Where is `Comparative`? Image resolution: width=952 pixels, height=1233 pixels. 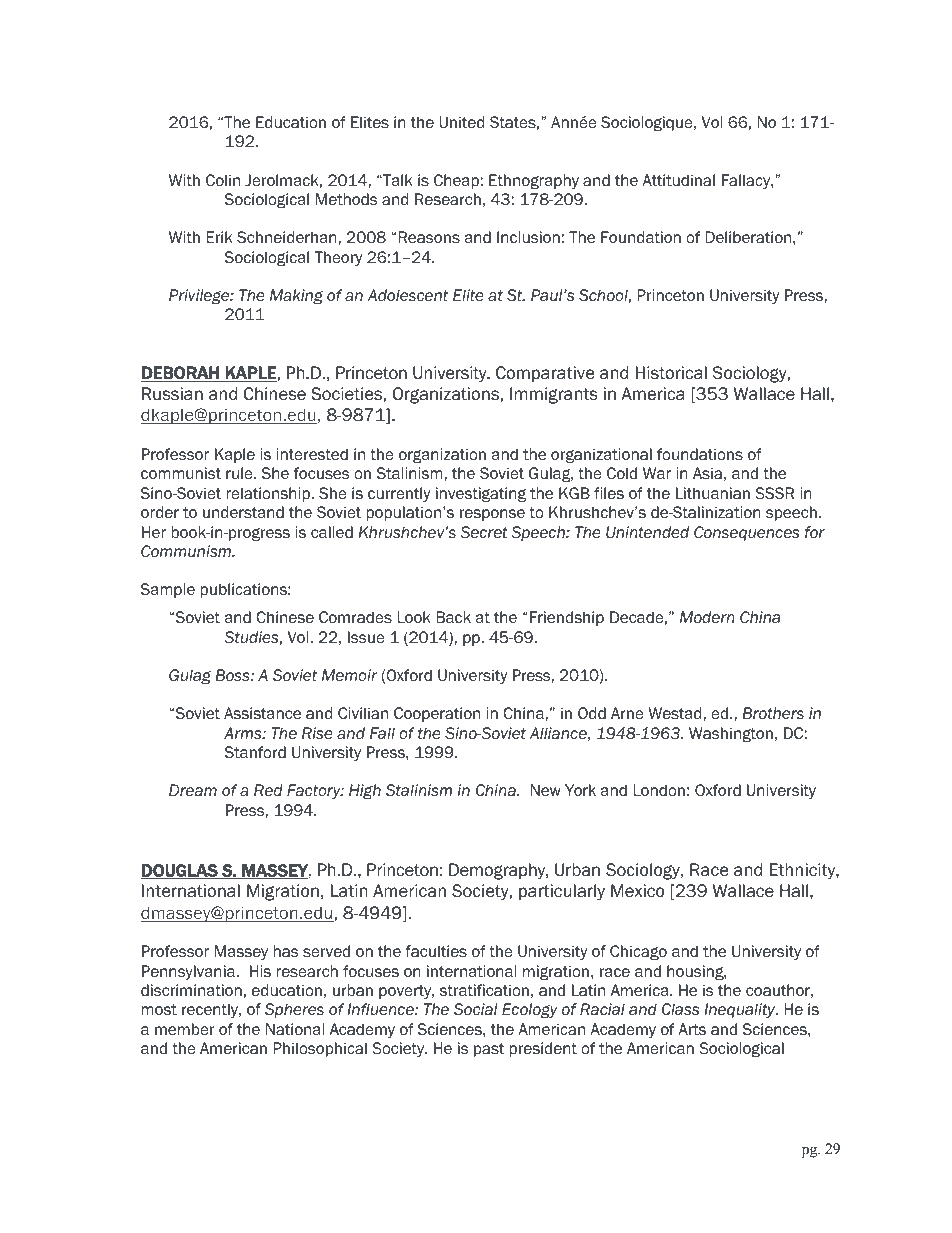
Comparative is located at coordinates (545, 374).
